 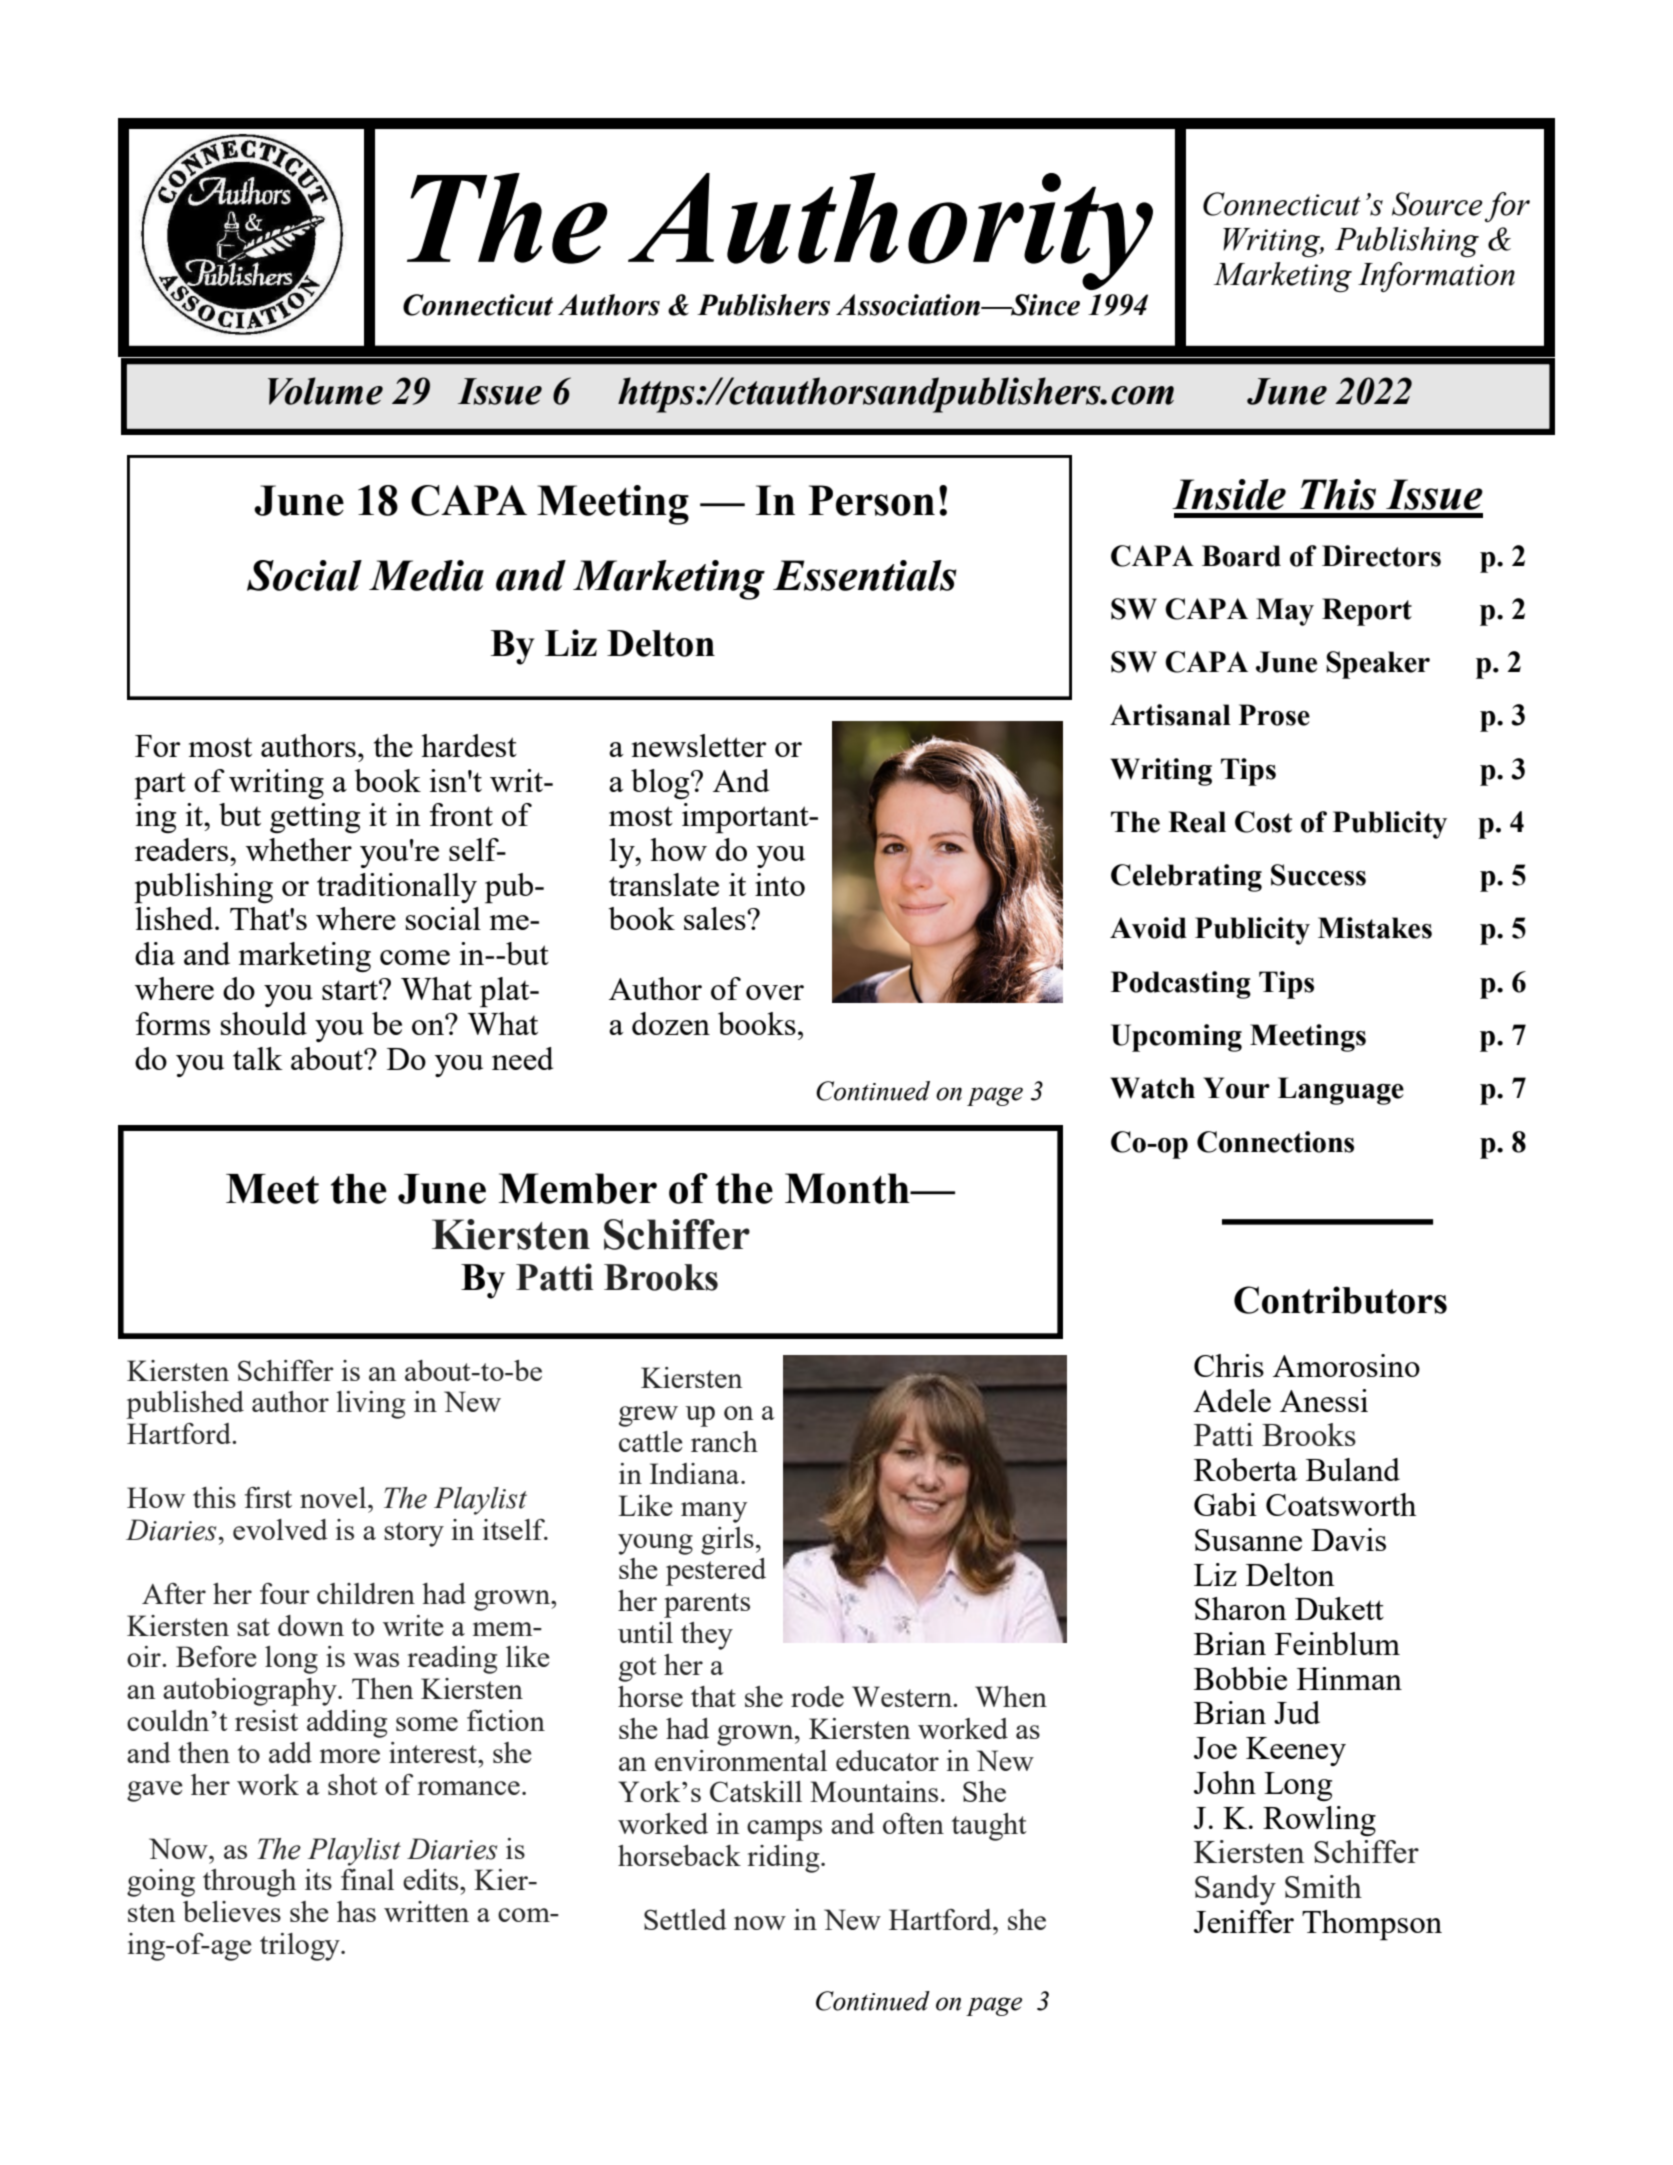 What do you see at coordinates (871, 500) in the page?
I see `Person` at bounding box center [871, 500].
